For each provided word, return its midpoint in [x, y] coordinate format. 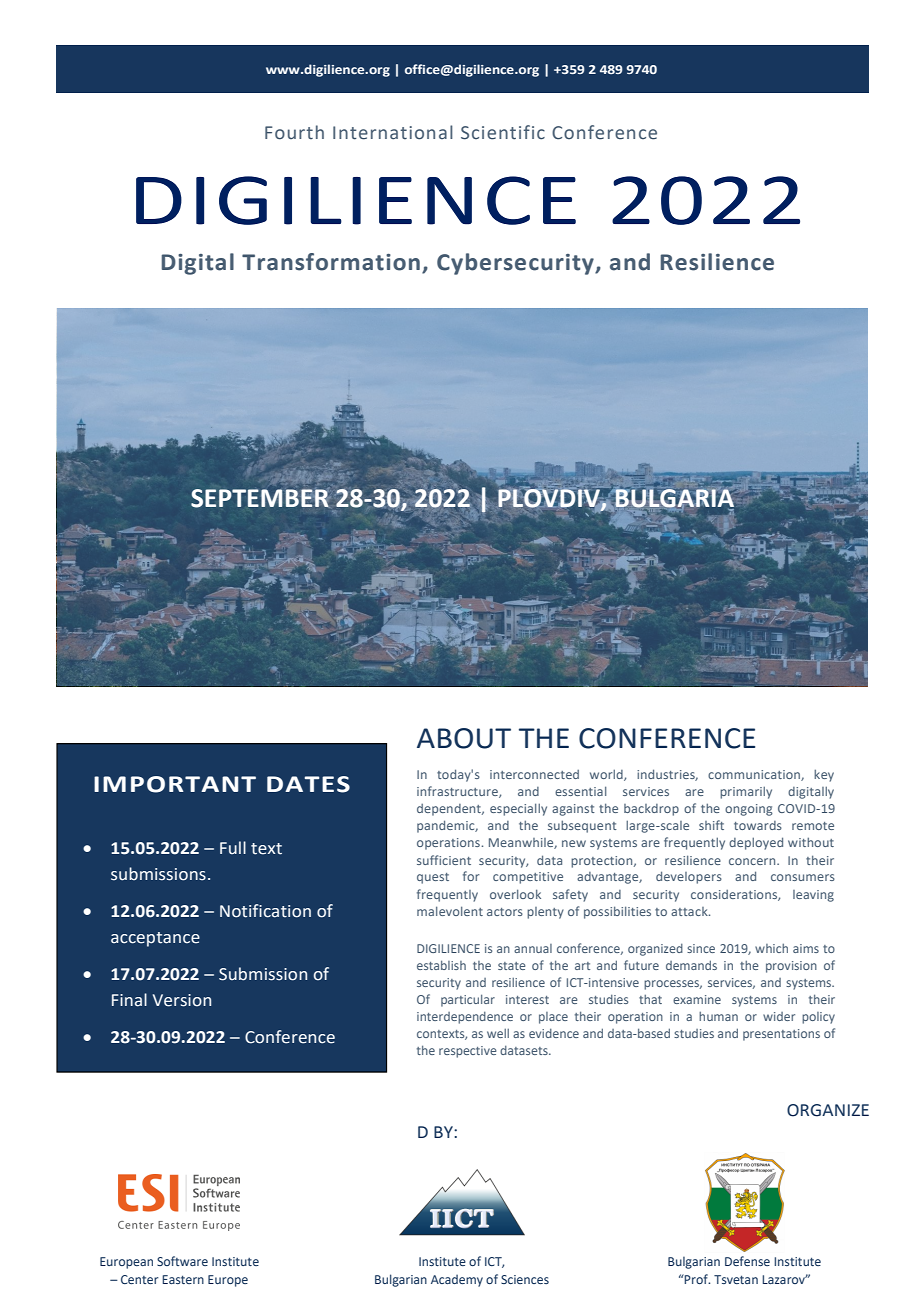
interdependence [465, 1017]
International [393, 132]
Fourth [294, 132]
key [824, 775]
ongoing [749, 810]
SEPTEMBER [261, 497]
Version [182, 1000]
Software [182, 1261]
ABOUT [464, 738]
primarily [746, 792]
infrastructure [458, 792]
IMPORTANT [175, 784]
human [718, 1016]
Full [233, 847]
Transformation [331, 262]
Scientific [503, 132]
